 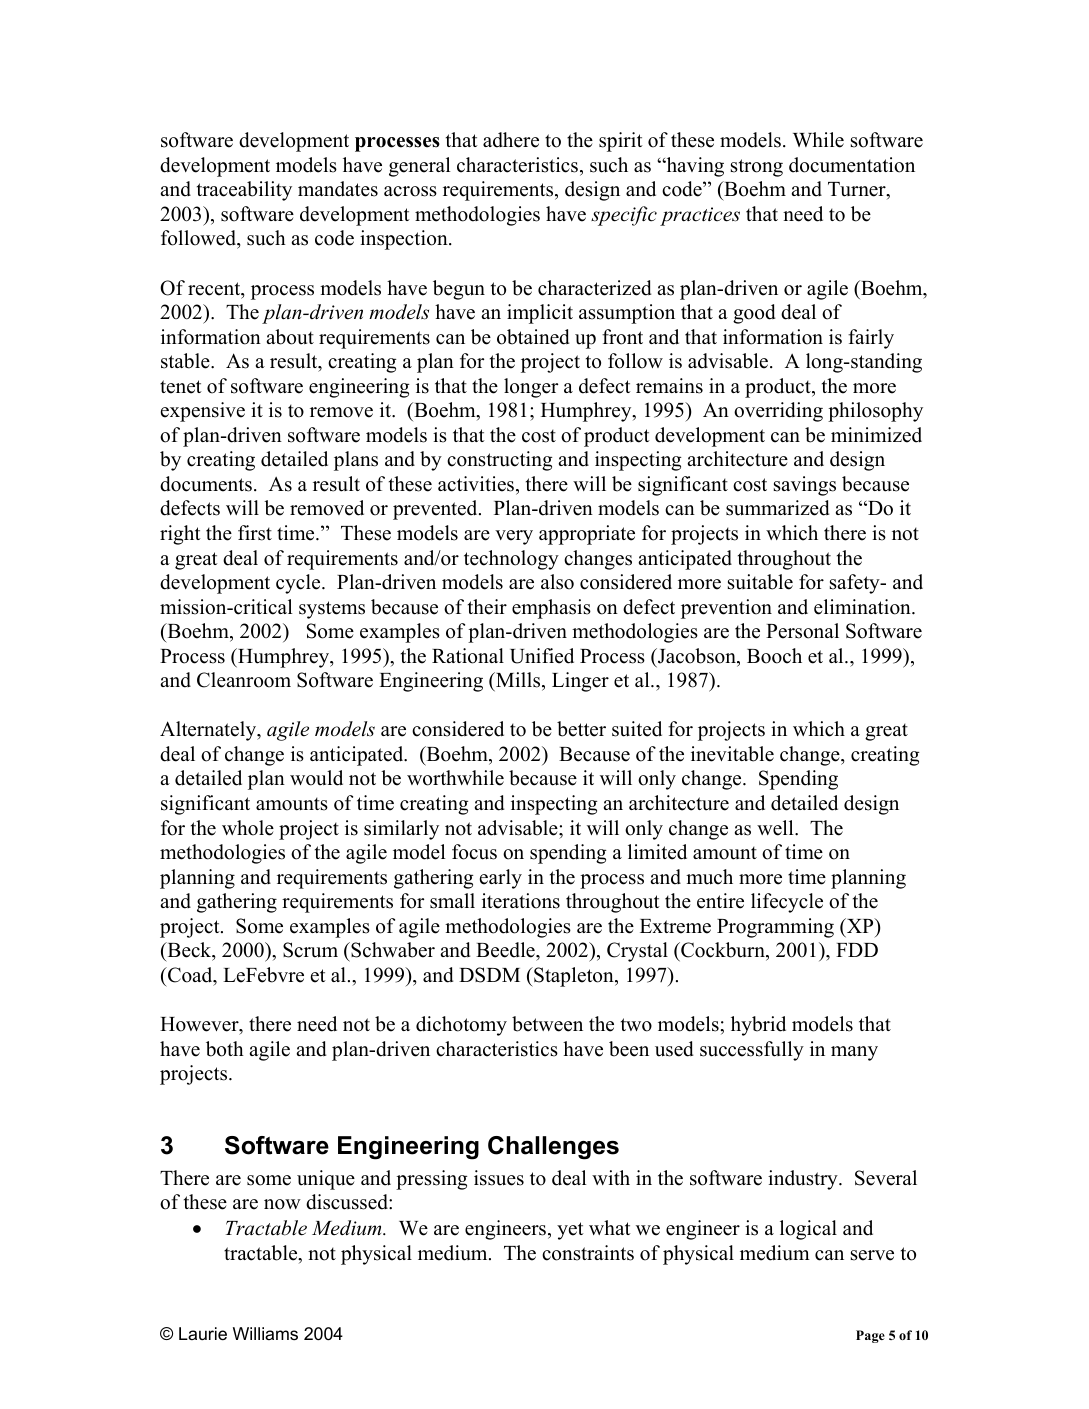 I want to click on hybrid, so click(x=758, y=1026).
